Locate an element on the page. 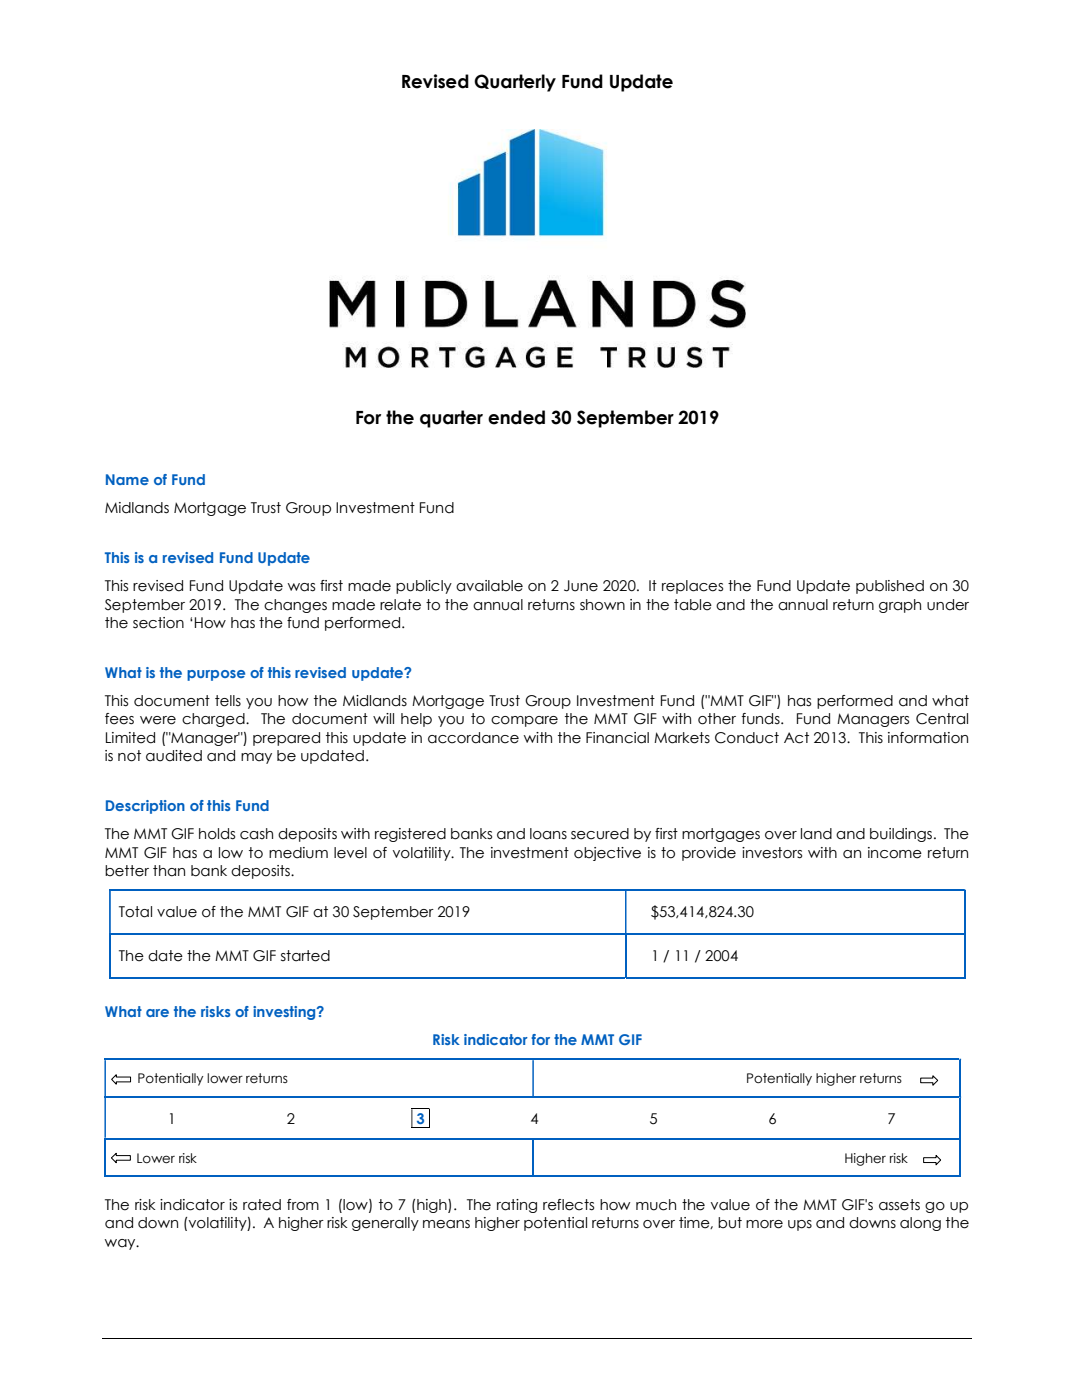 This document has height=1390, width=1074. ended is located at coordinates (516, 417).
